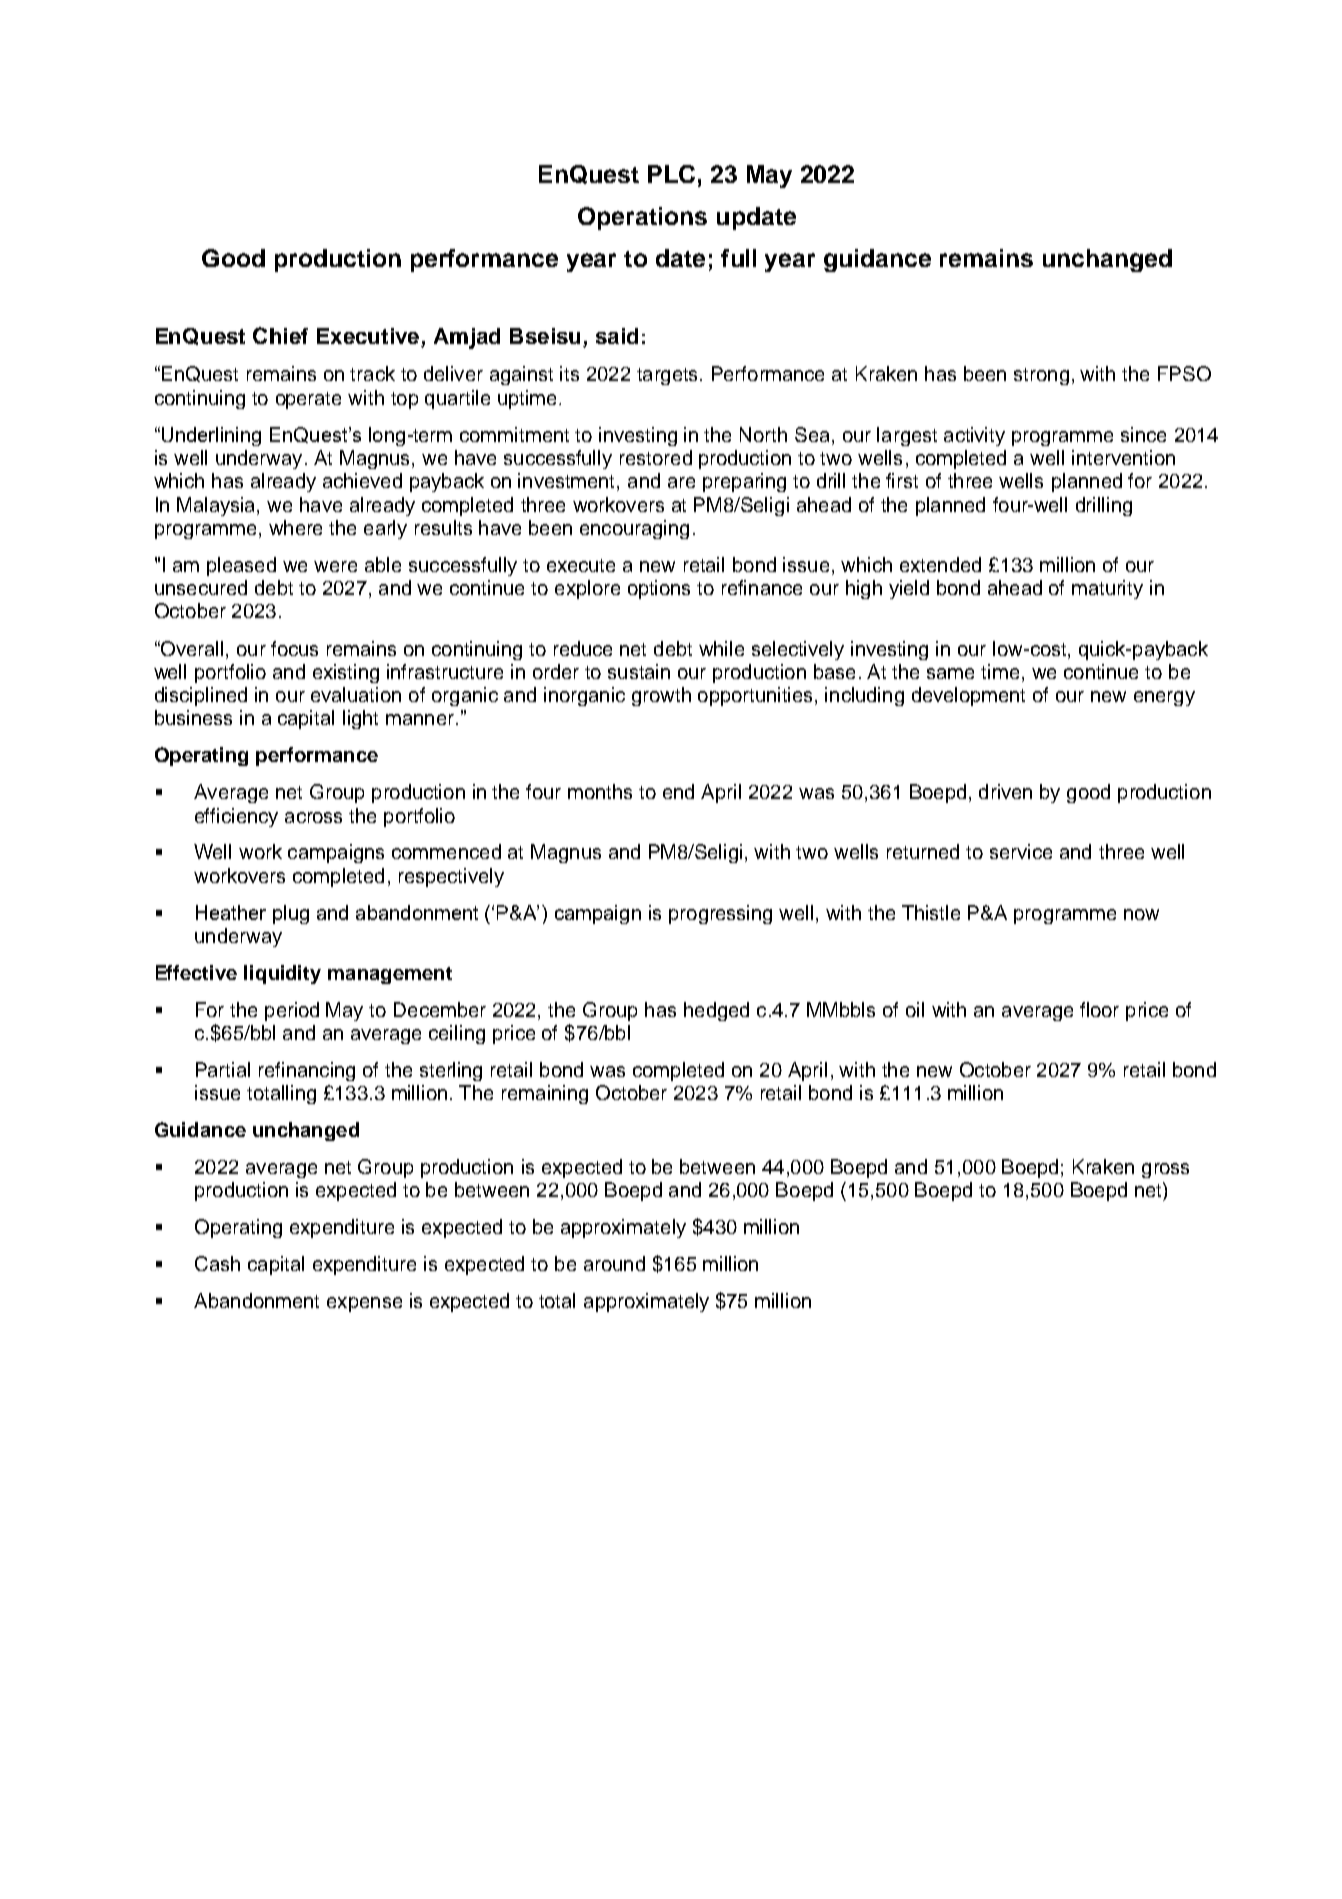 The height and width of the screenshot is (1899, 1342). Describe the element at coordinates (364, 1304) in the screenshot. I see `expense` at that location.
